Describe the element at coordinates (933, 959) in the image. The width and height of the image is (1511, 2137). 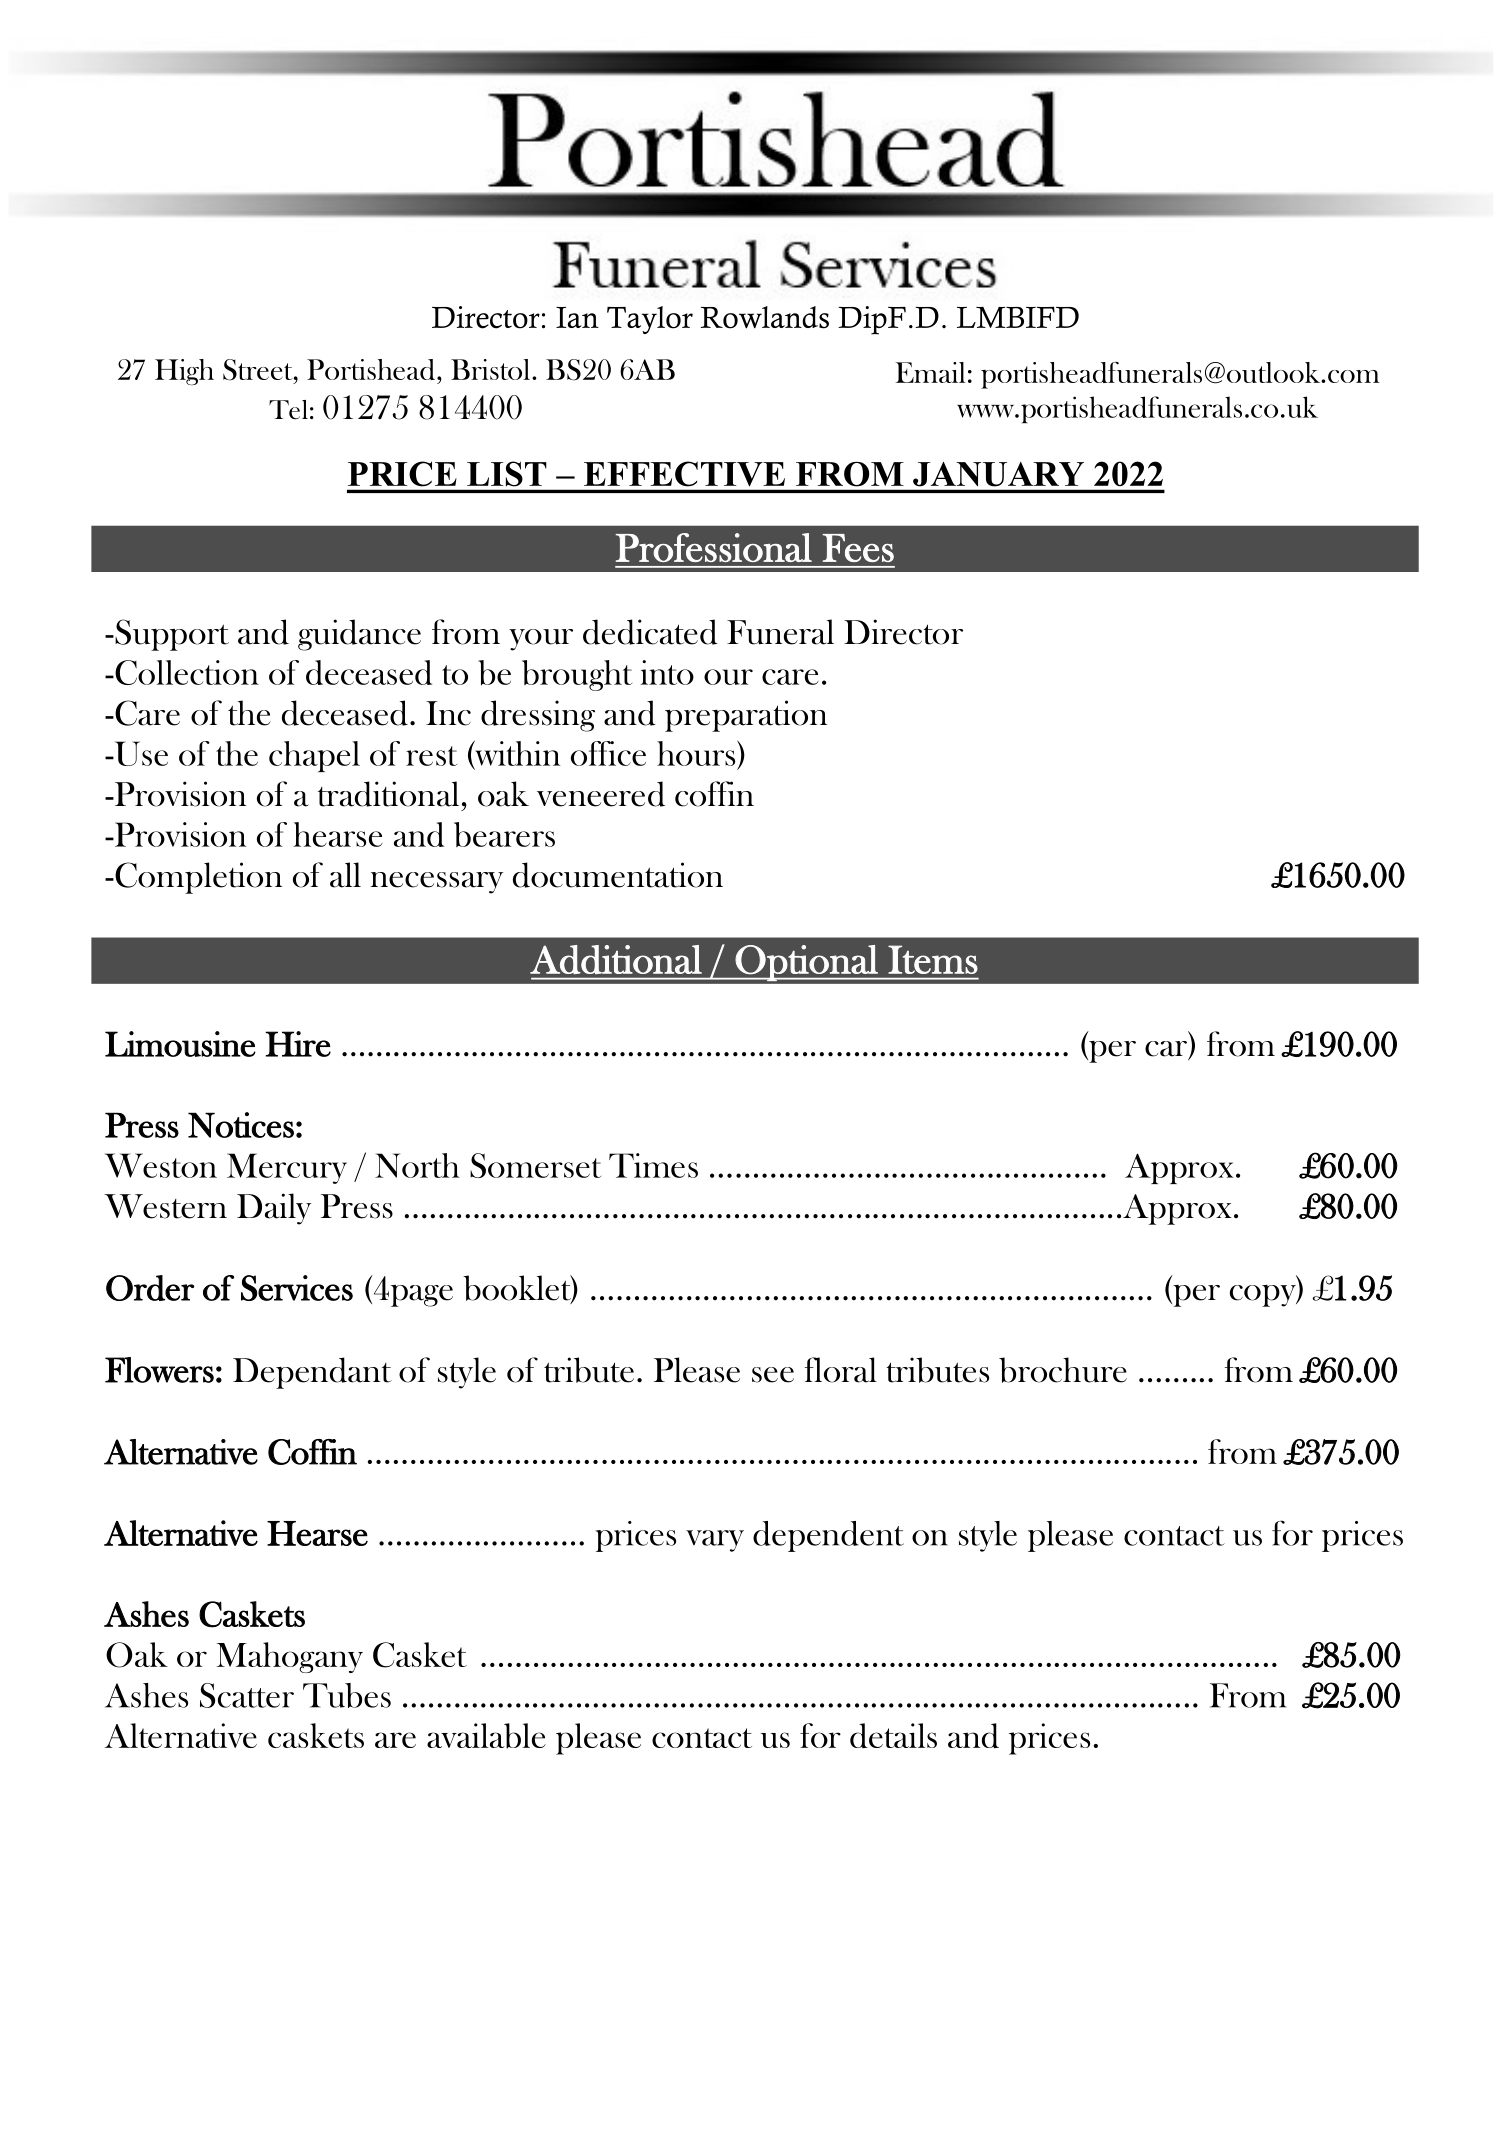
I see `Items` at that location.
